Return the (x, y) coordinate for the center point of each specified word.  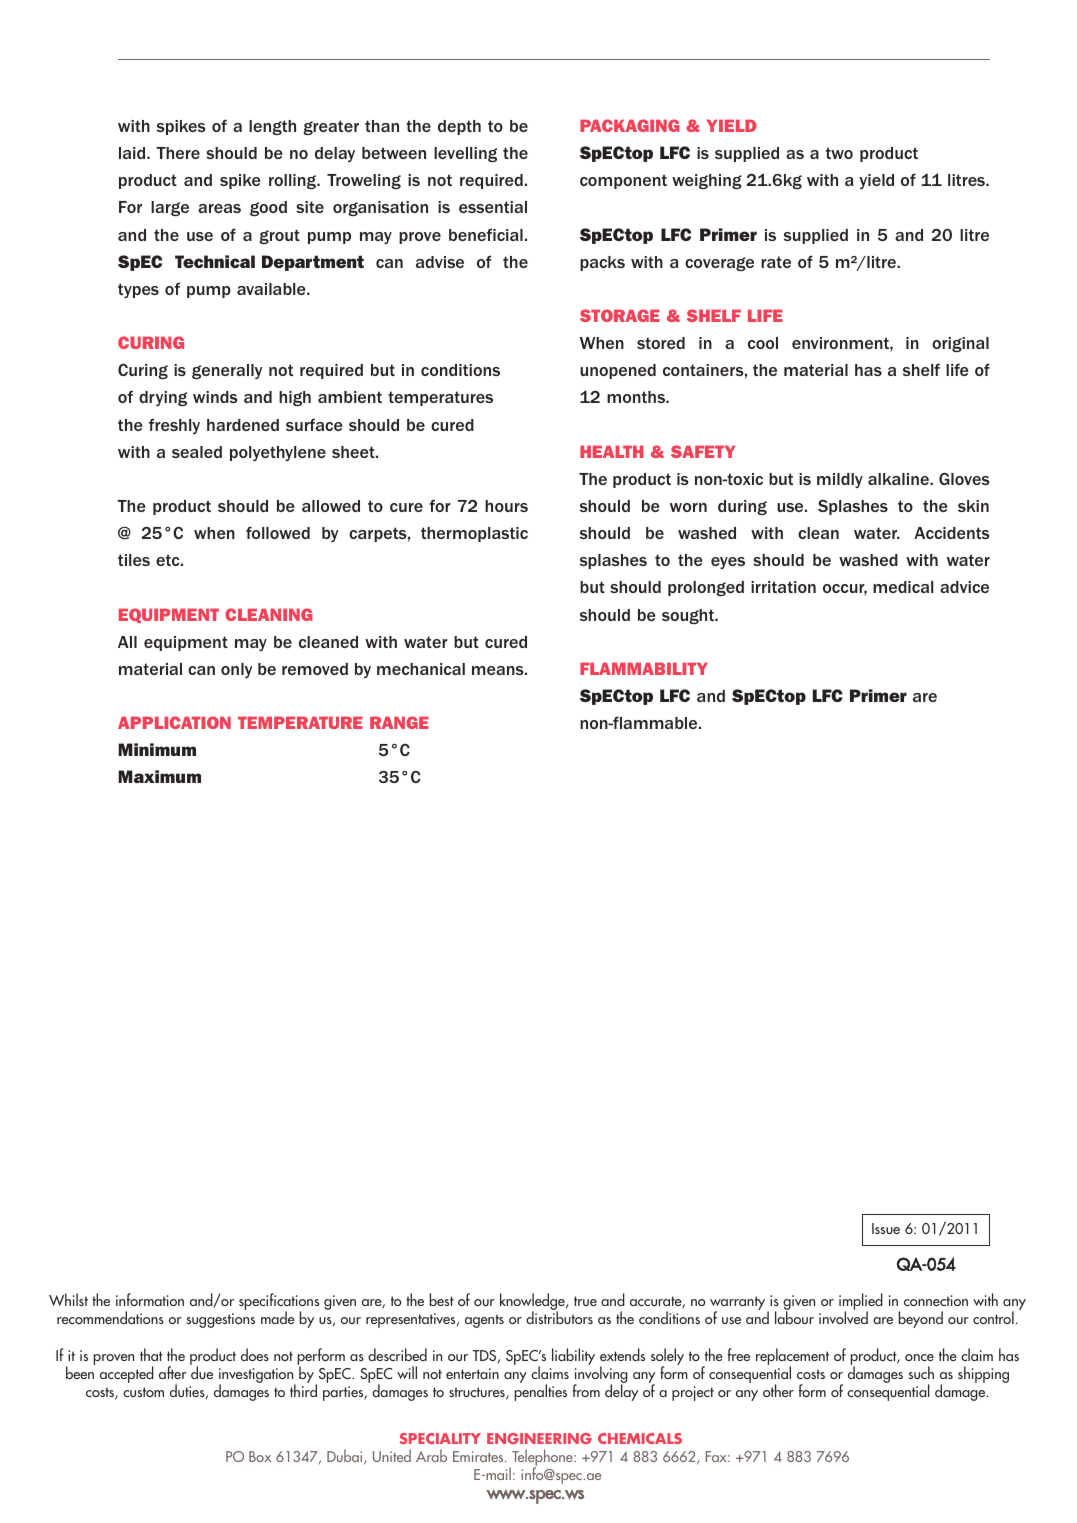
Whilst (68, 1299)
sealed (197, 452)
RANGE (399, 722)
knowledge (533, 1303)
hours (506, 506)
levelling (465, 154)
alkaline (899, 479)
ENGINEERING (539, 1438)
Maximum (159, 776)
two (839, 153)
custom (143, 1392)
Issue (886, 1228)
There (178, 153)
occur (845, 590)
